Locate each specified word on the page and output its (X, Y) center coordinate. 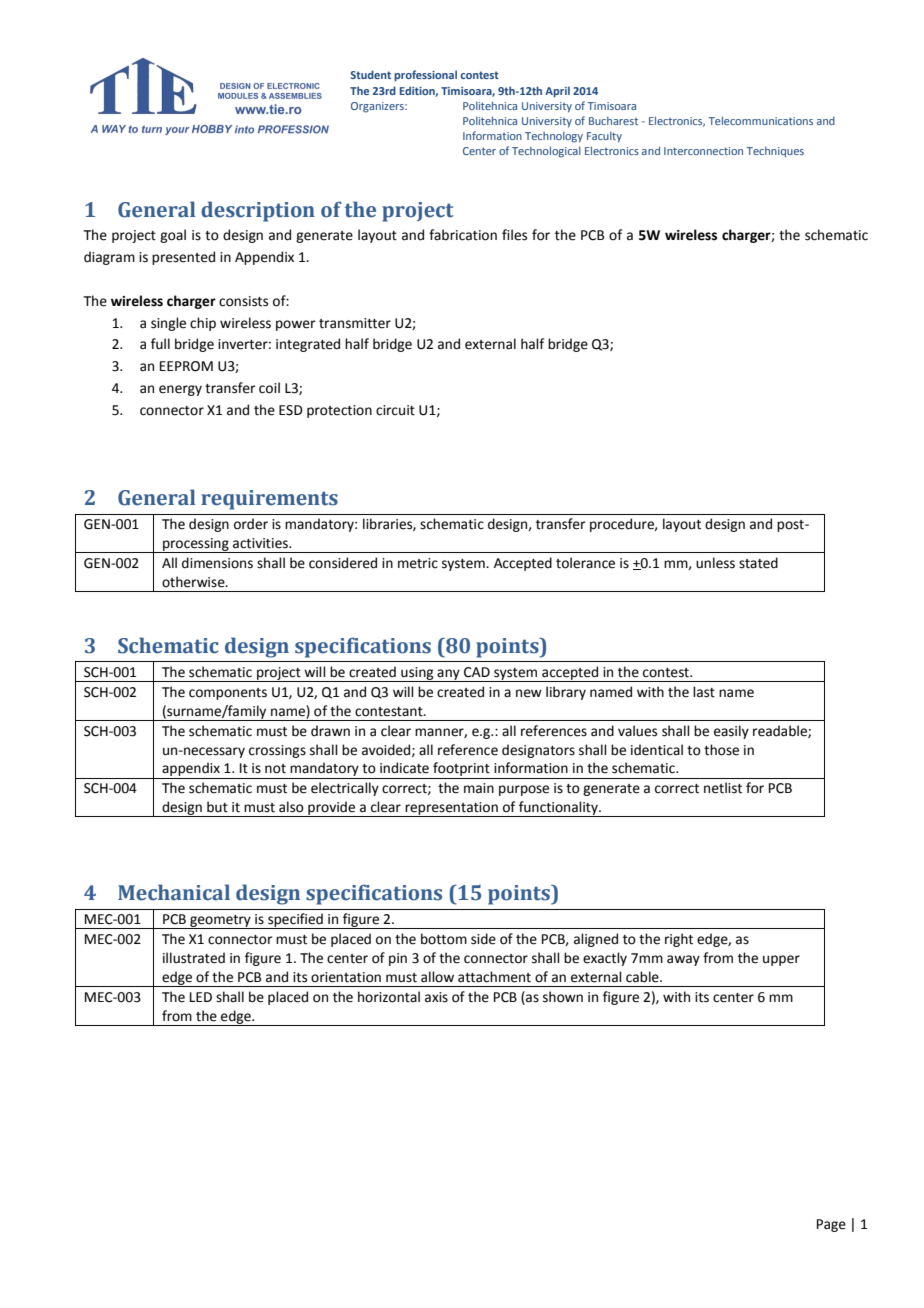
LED (201, 997)
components (228, 694)
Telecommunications (761, 120)
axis (436, 997)
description (258, 211)
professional (425, 76)
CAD (477, 672)
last (704, 692)
